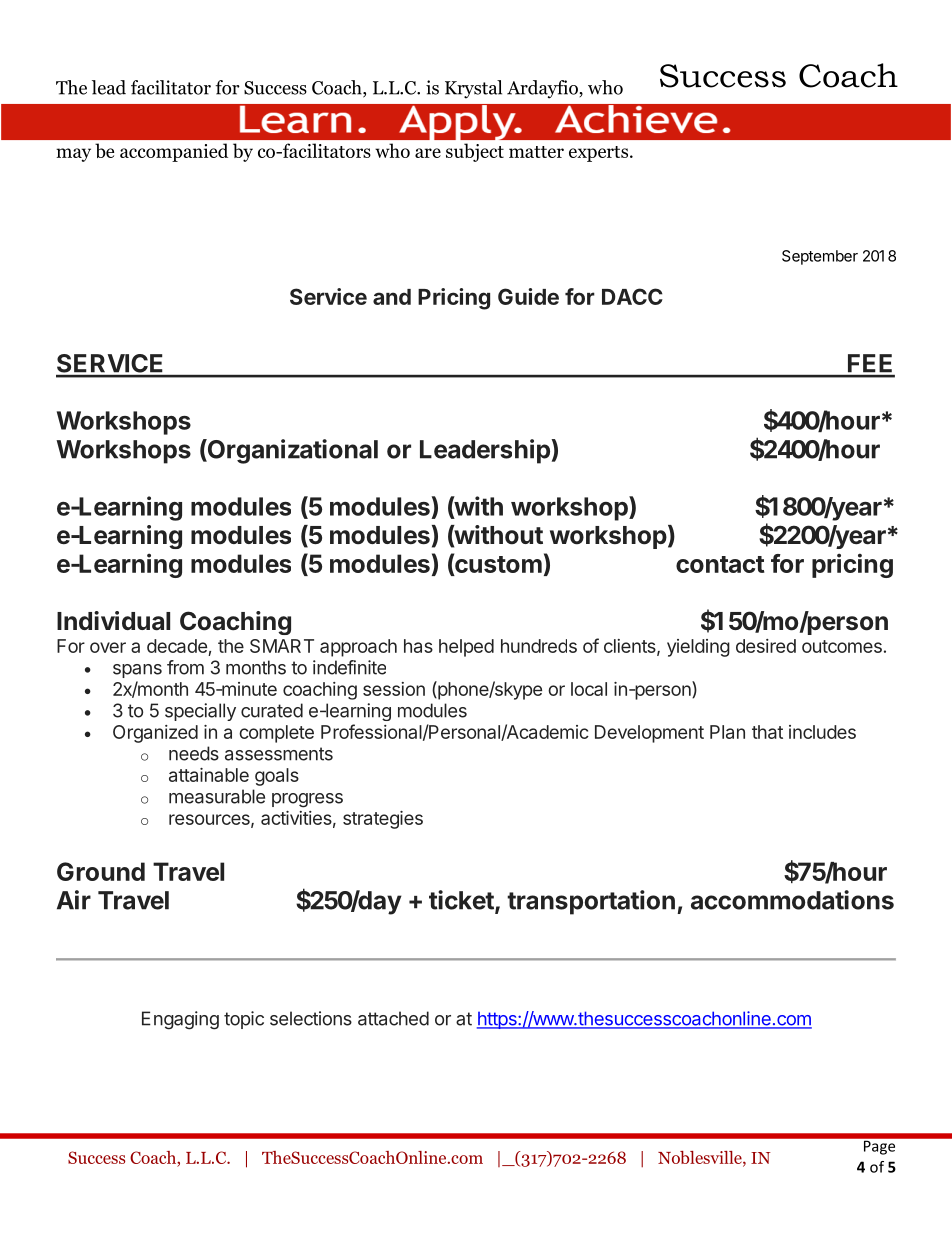 The image size is (952, 1233). What do you see at coordinates (466, 648) in the page?
I see `helped` at bounding box center [466, 648].
